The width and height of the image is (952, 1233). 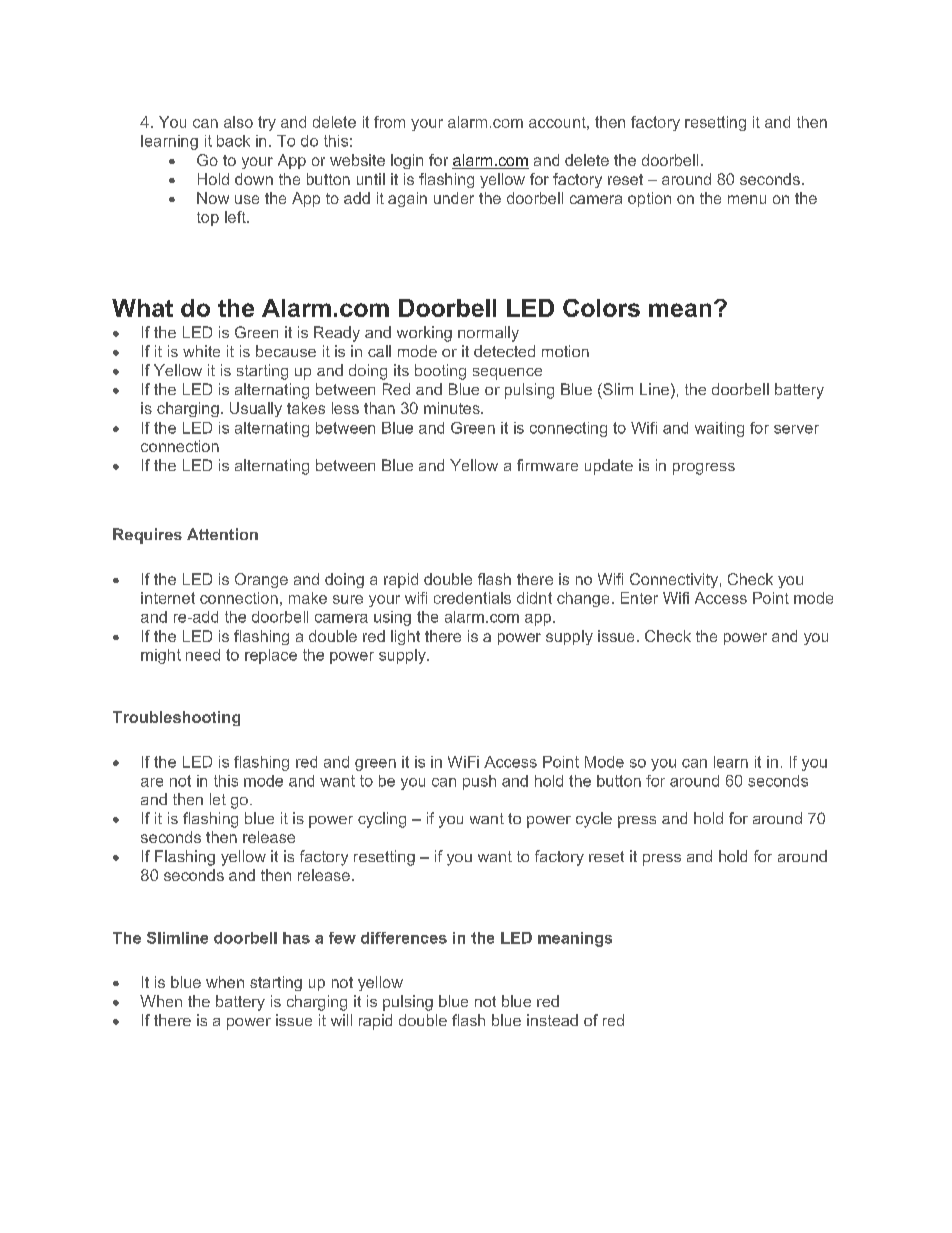 I want to click on has, so click(x=296, y=938).
